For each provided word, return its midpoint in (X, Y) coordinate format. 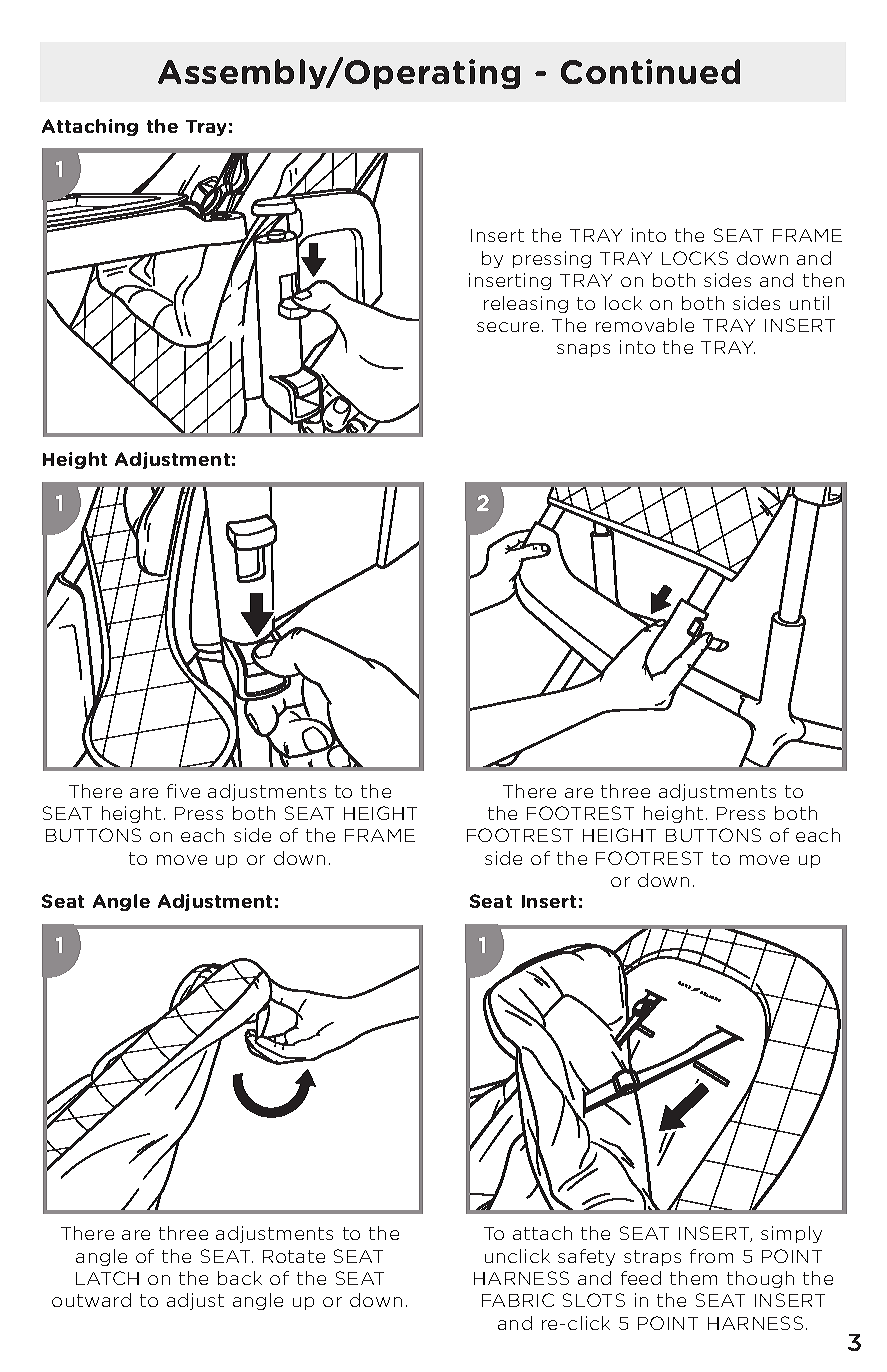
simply (791, 1234)
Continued (650, 71)
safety (586, 1257)
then (823, 280)
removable (645, 325)
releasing (526, 304)
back (240, 1278)
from (711, 1256)
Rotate (294, 1256)
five (183, 791)
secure (508, 327)
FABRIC (518, 1300)
